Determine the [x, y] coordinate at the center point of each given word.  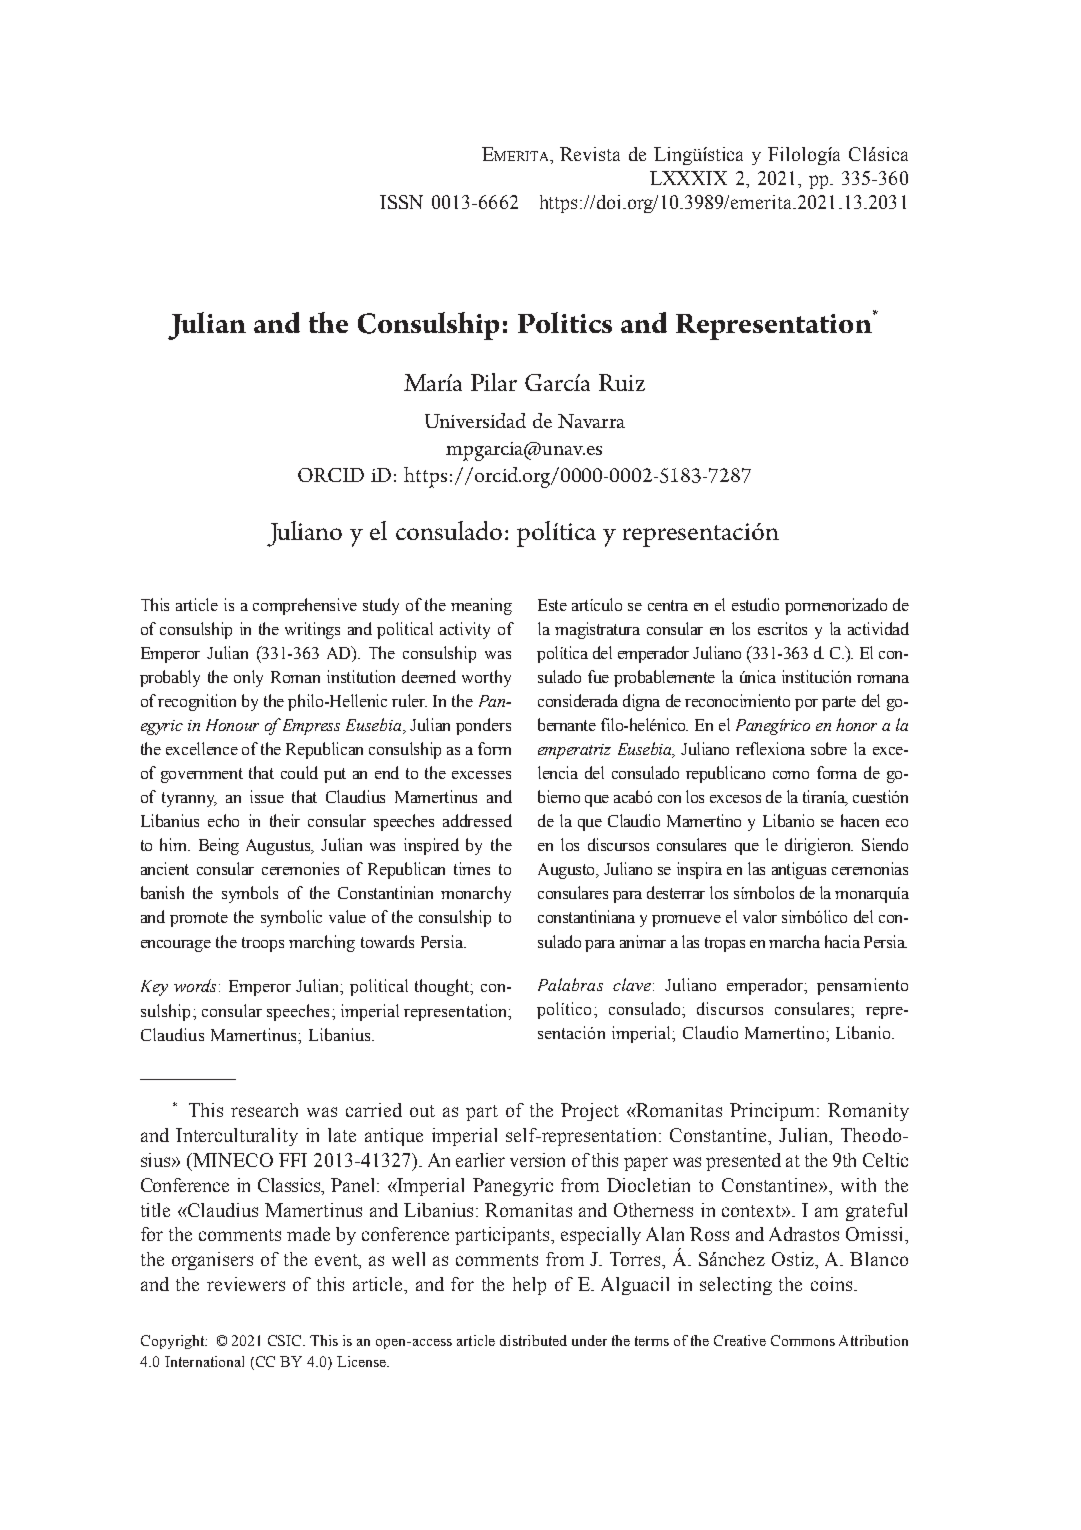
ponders [483, 726]
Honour [232, 725]
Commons [803, 1340]
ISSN [401, 202]
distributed [533, 1340]
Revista [590, 154]
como [791, 775]
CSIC [286, 1340]
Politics [565, 322]
